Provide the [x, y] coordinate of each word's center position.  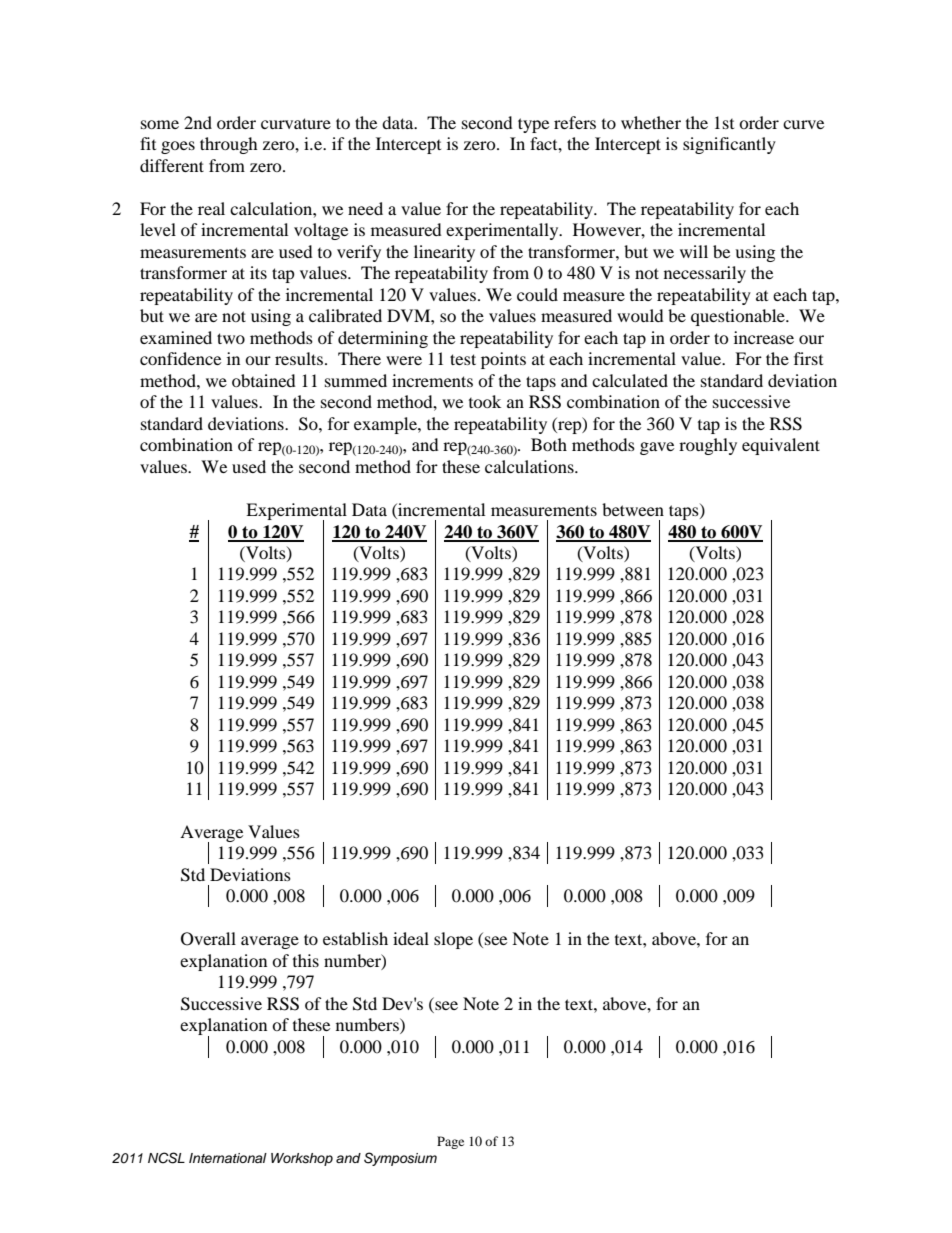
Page [450, 1142]
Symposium [400, 1159]
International [228, 1158]
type [533, 125]
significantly [729, 145]
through [229, 145]
